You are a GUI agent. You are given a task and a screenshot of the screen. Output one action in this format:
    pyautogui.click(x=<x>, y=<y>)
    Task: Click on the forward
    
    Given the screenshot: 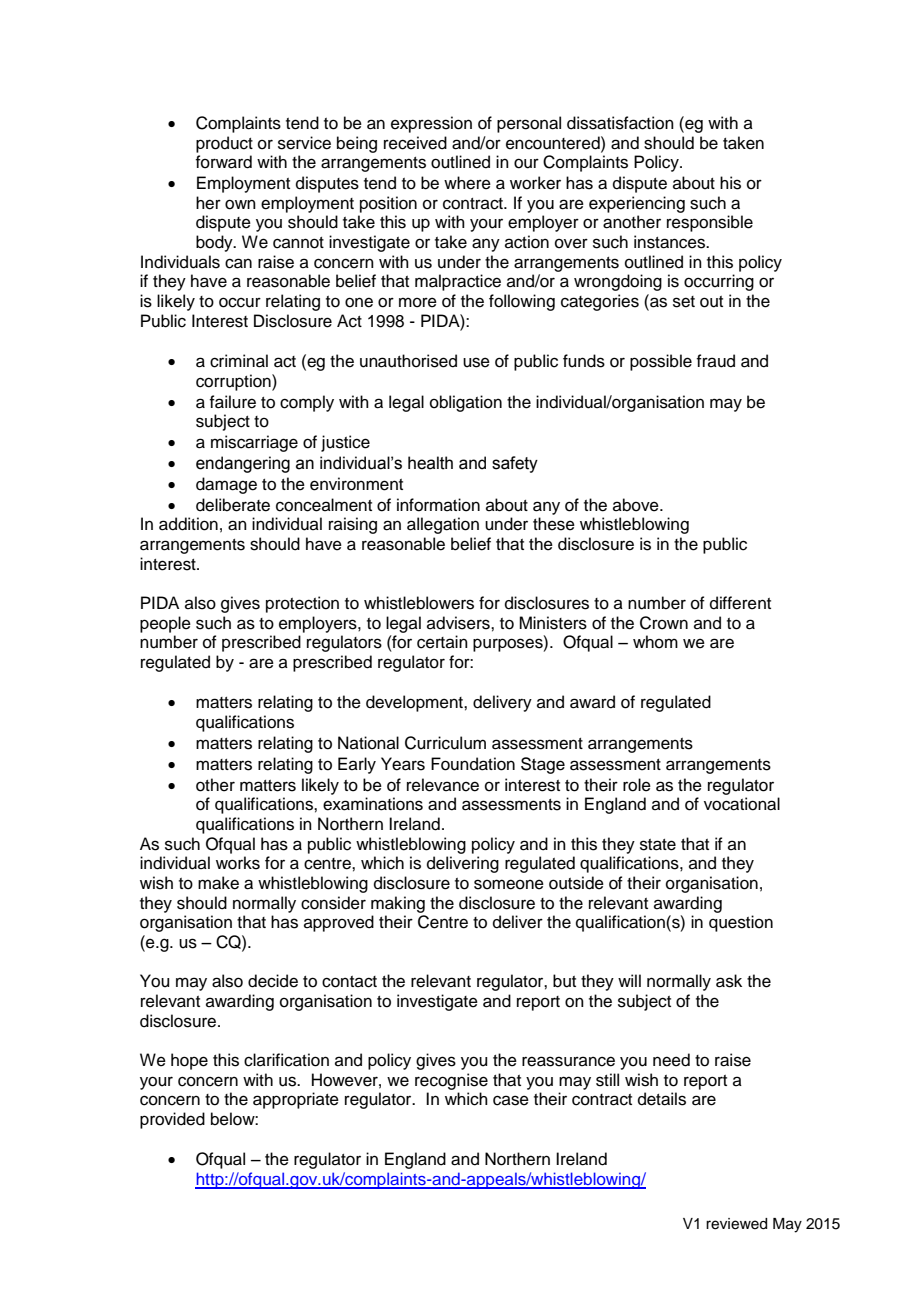 What is the action you would take?
    pyautogui.click(x=223, y=162)
